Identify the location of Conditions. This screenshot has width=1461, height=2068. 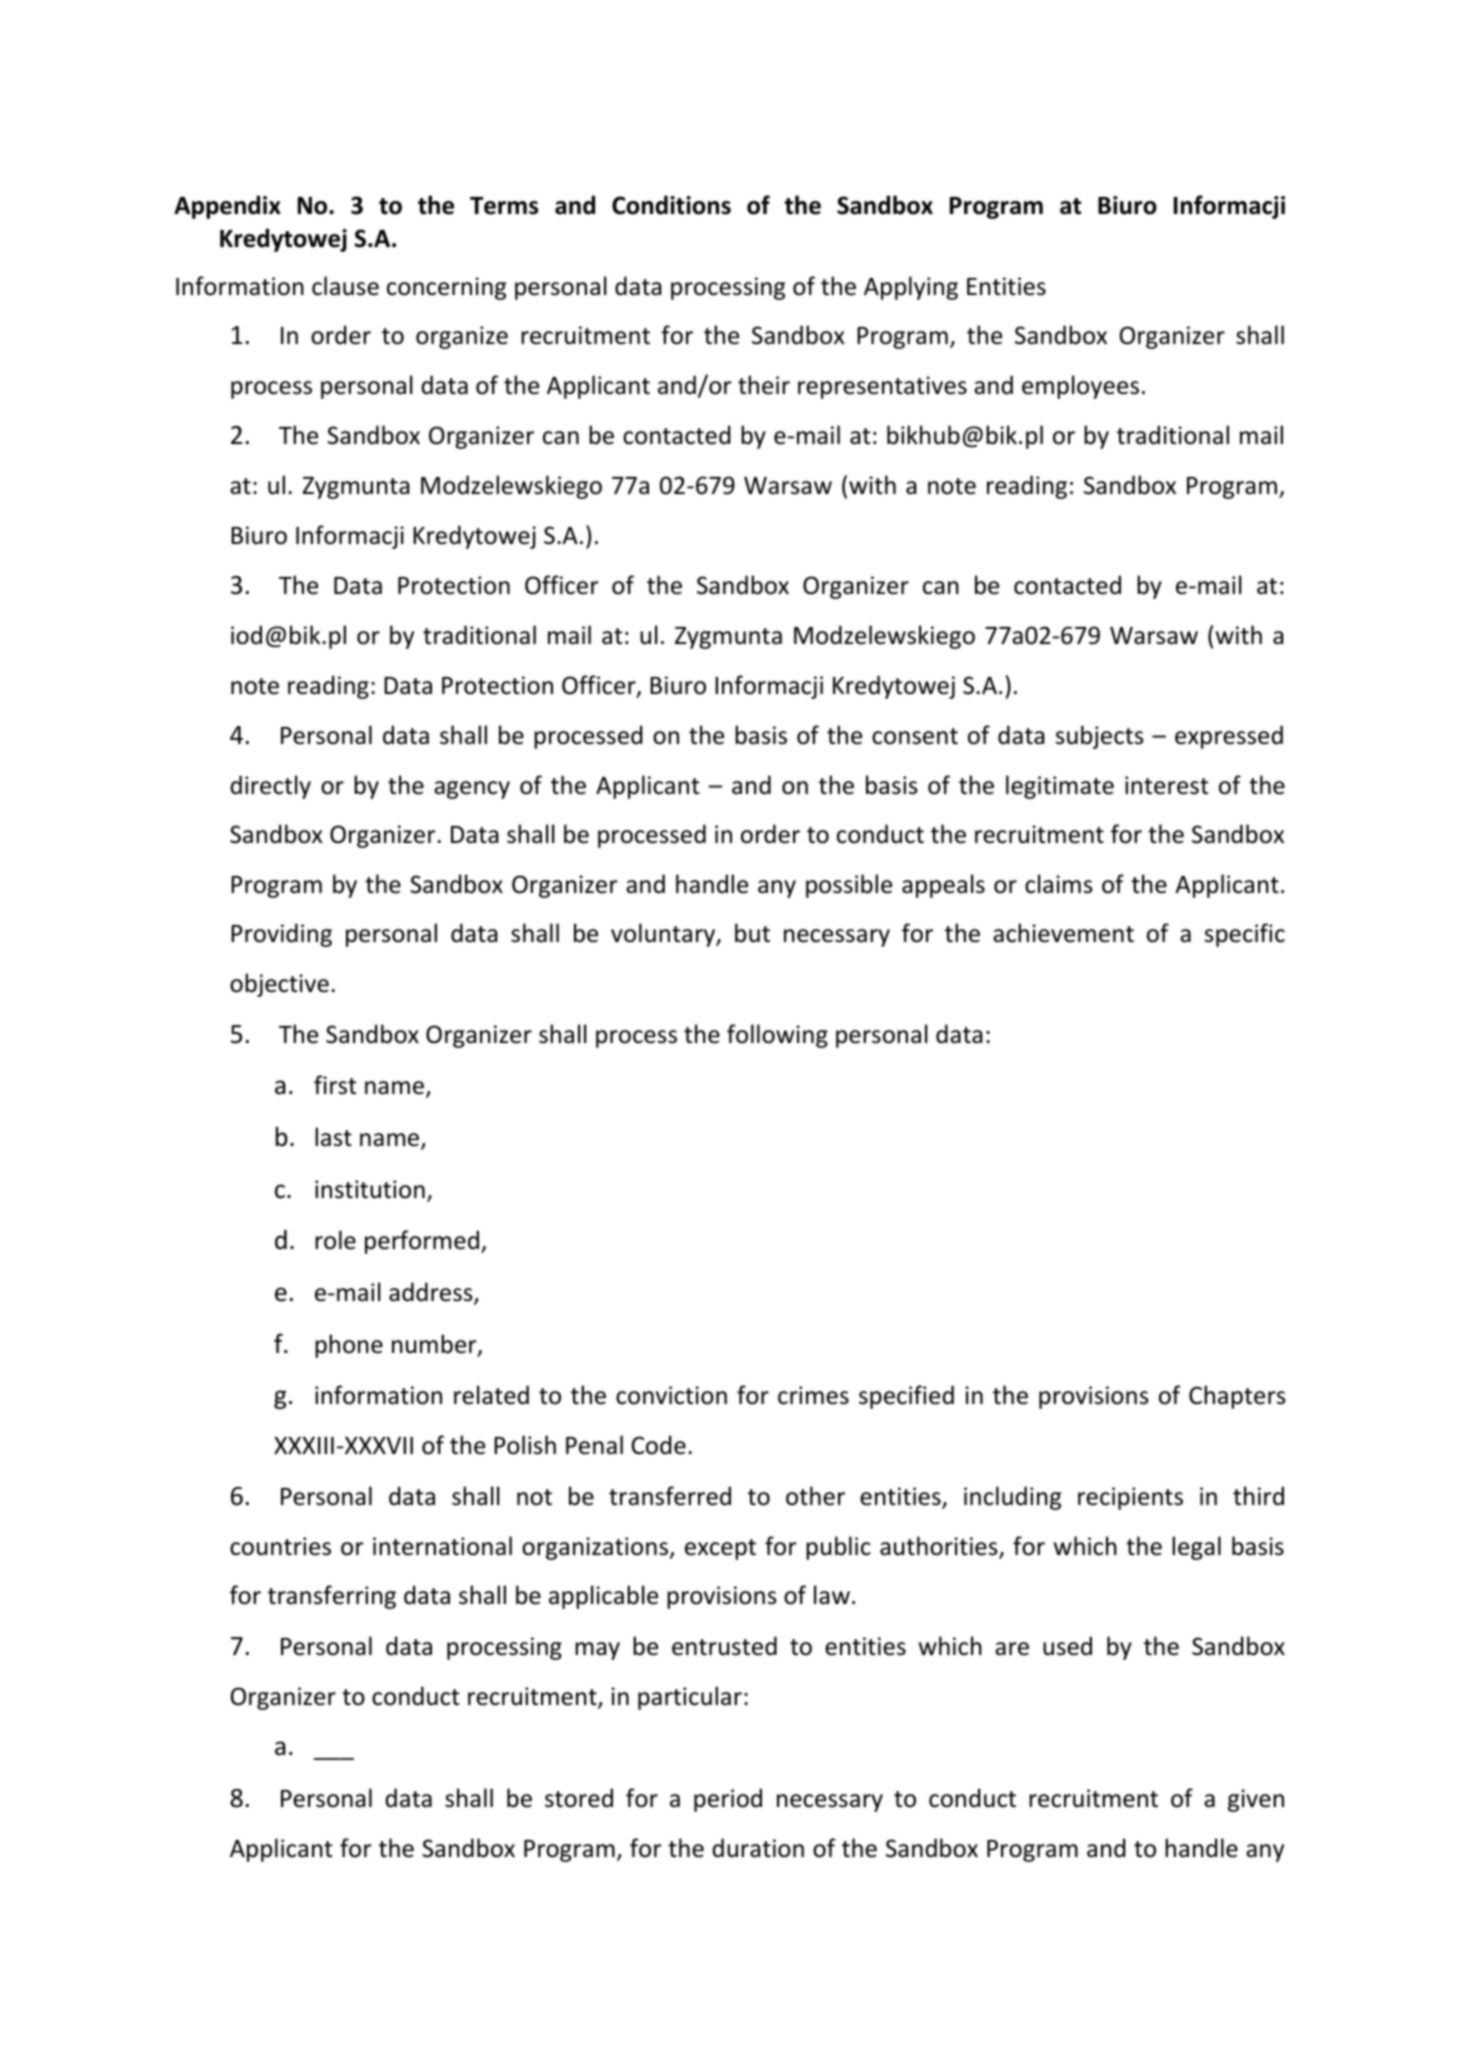
(671, 205).
